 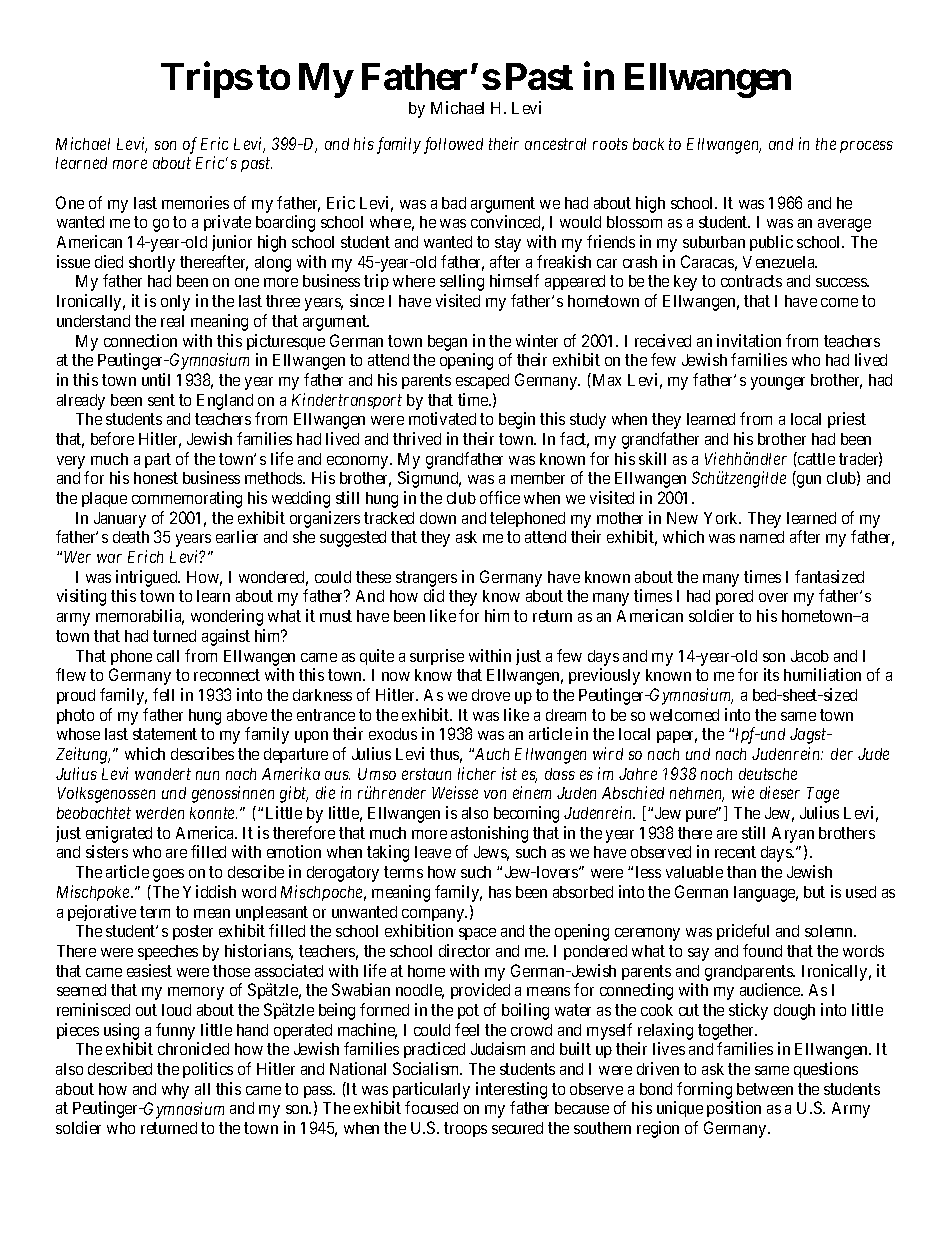 I want to click on memories, so click(x=195, y=202).
